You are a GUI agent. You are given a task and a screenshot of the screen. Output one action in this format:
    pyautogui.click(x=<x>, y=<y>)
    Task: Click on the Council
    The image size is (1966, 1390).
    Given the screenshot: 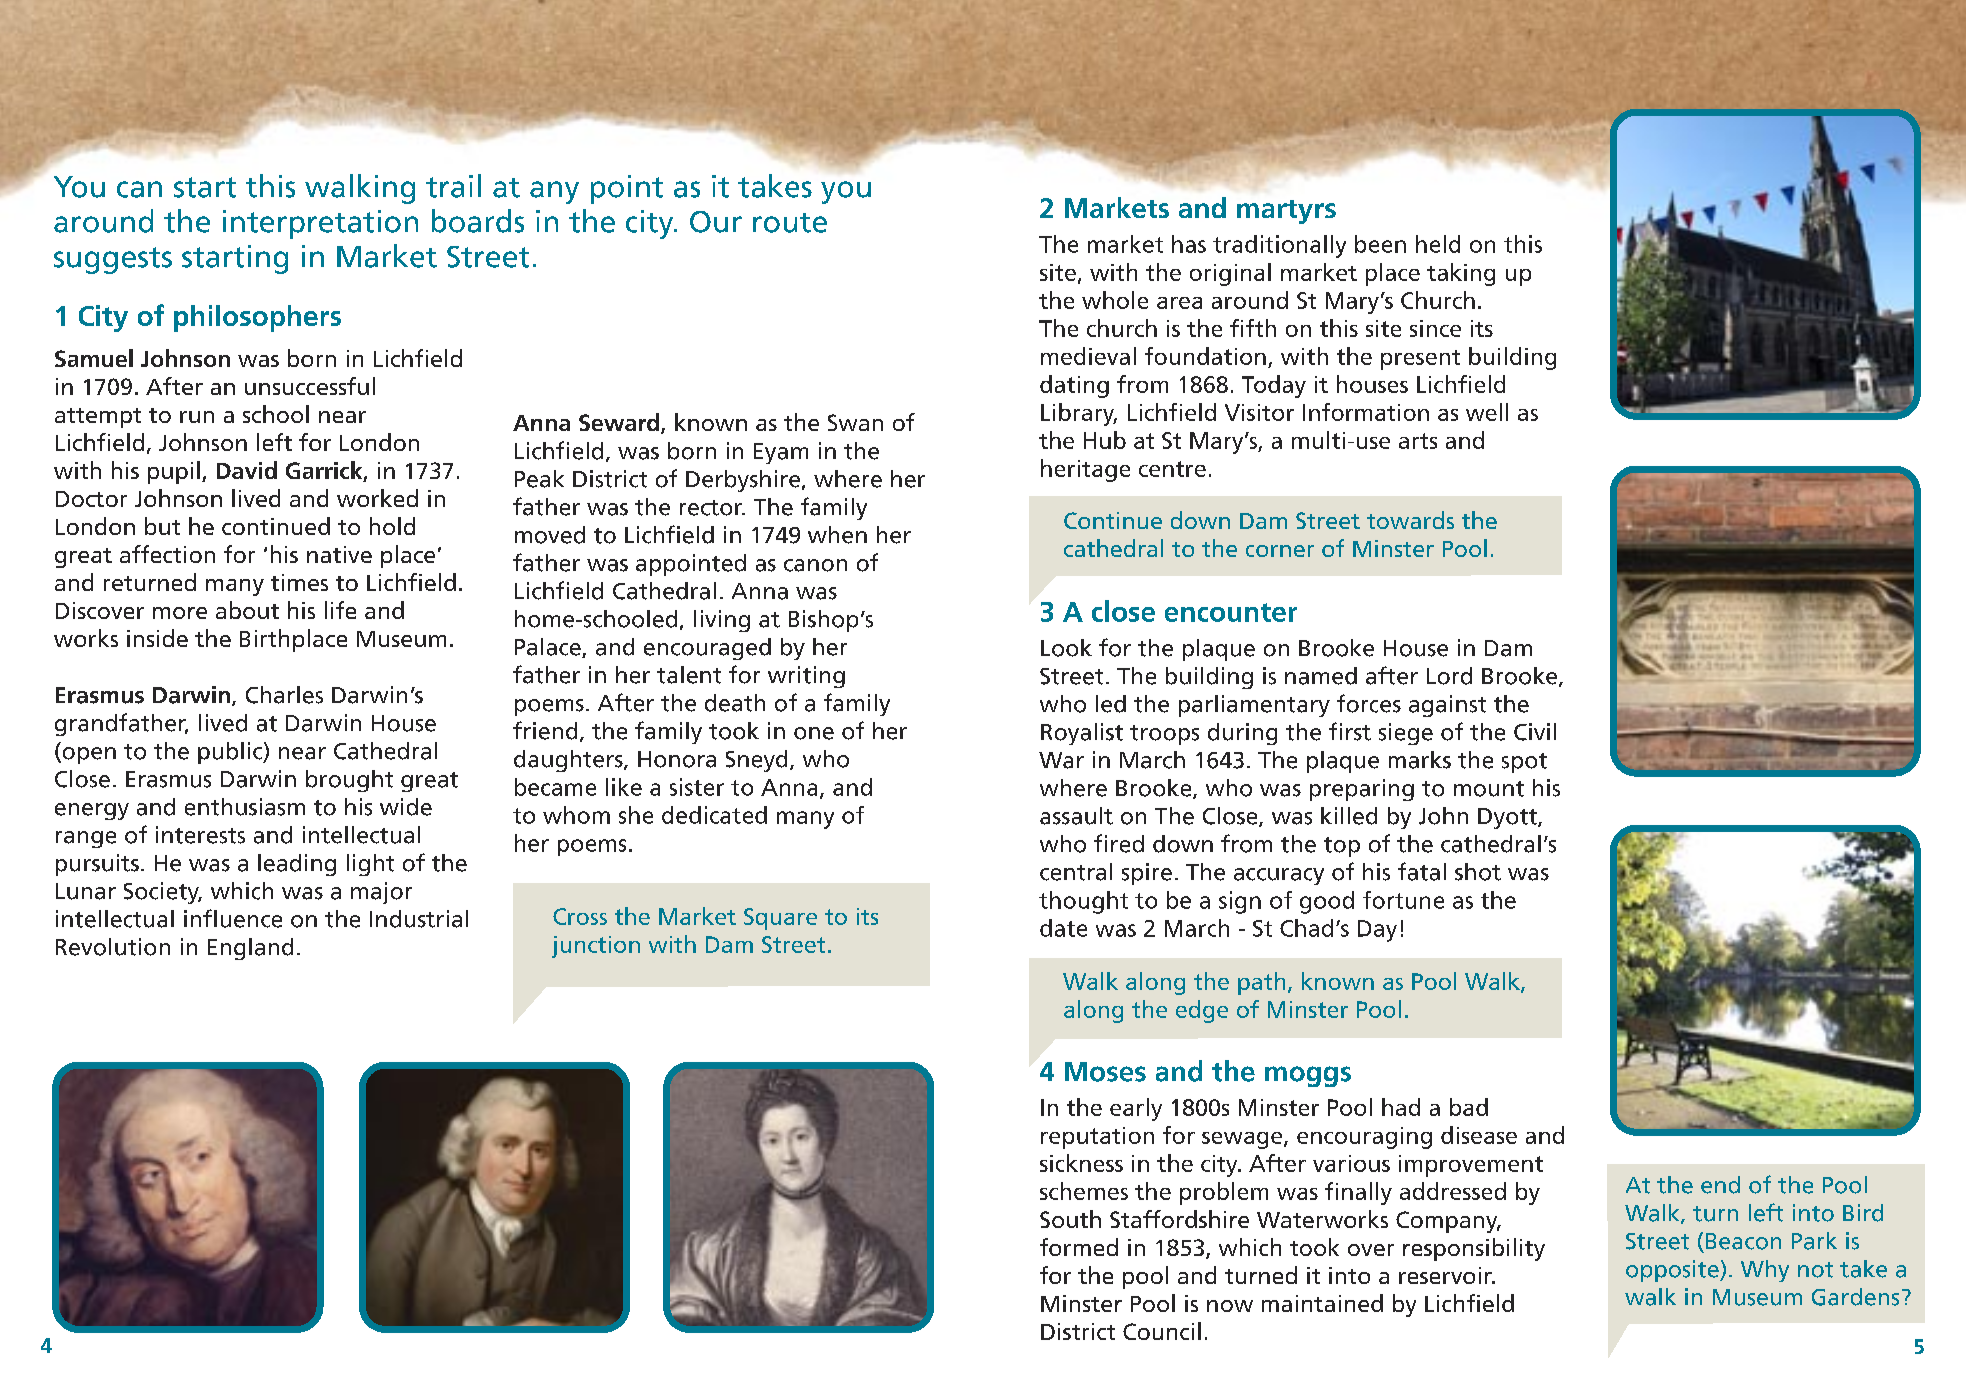 What is the action you would take?
    pyautogui.click(x=1162, y=1331)
